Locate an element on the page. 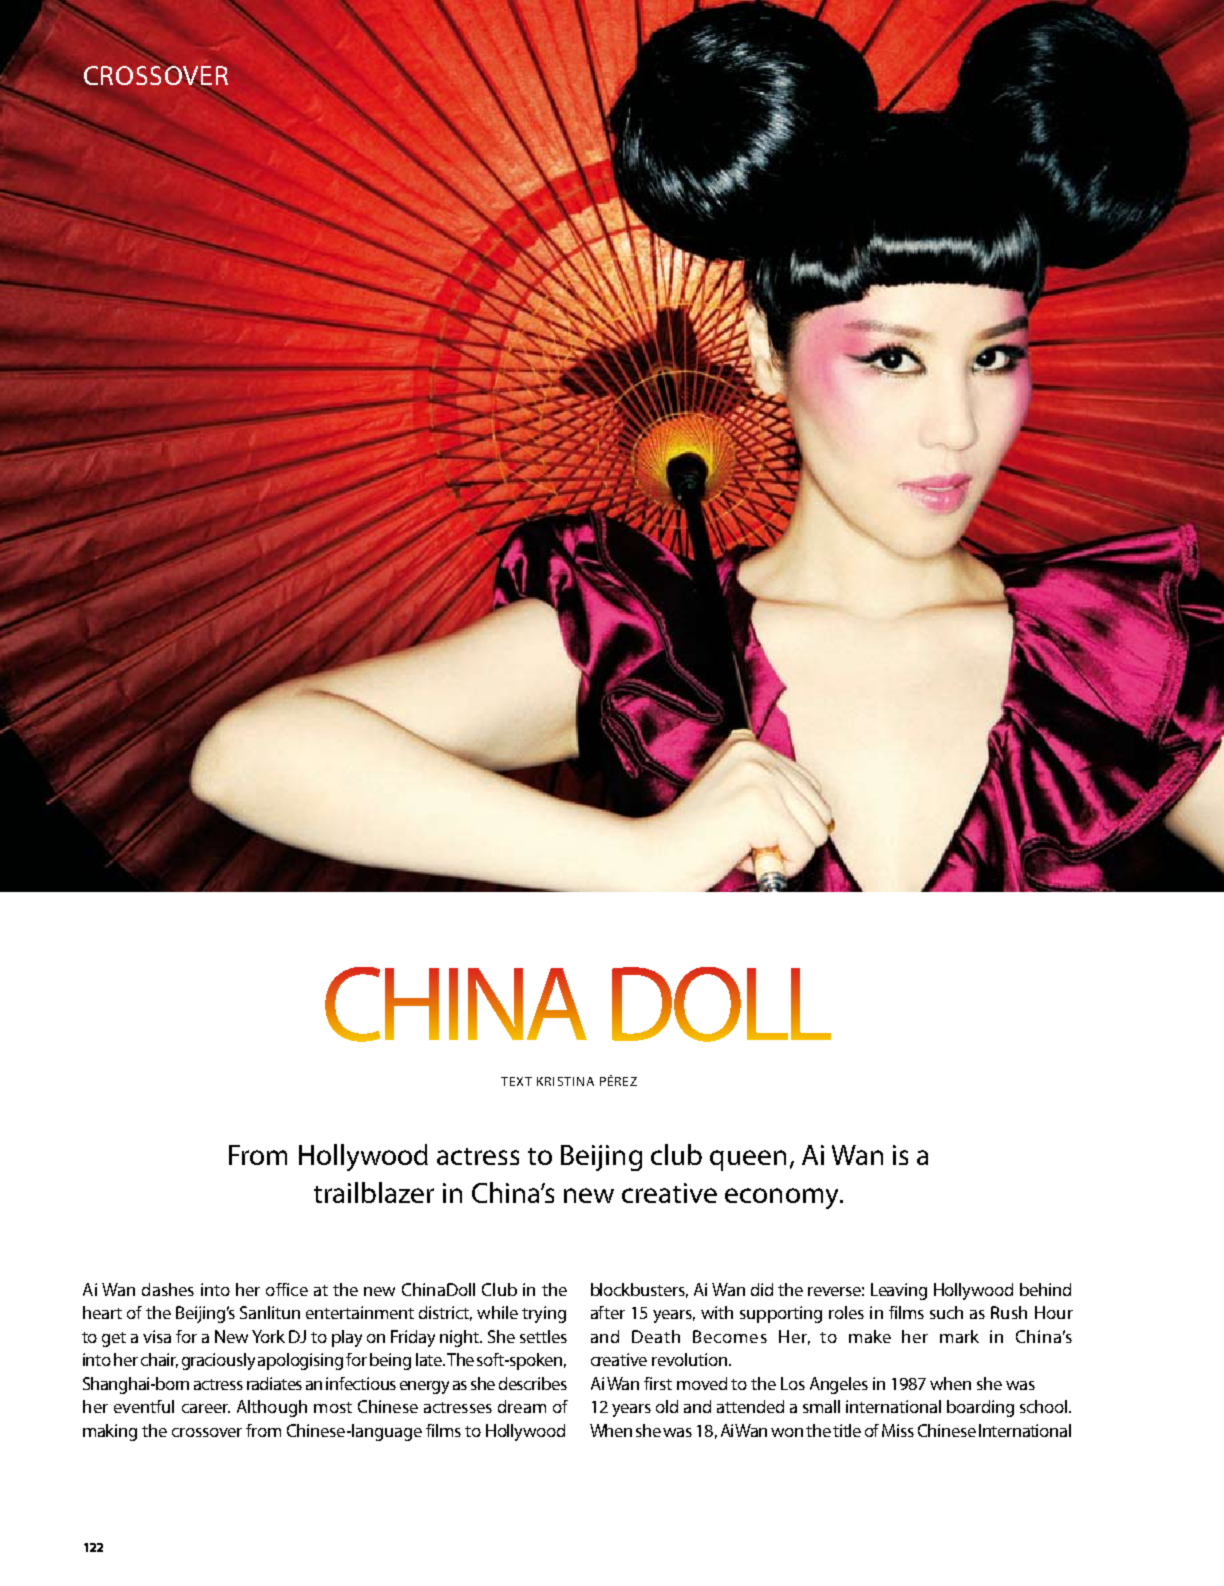 The width and height of the document is (1224, 1586). text is located at coordinates (516, 1081).
